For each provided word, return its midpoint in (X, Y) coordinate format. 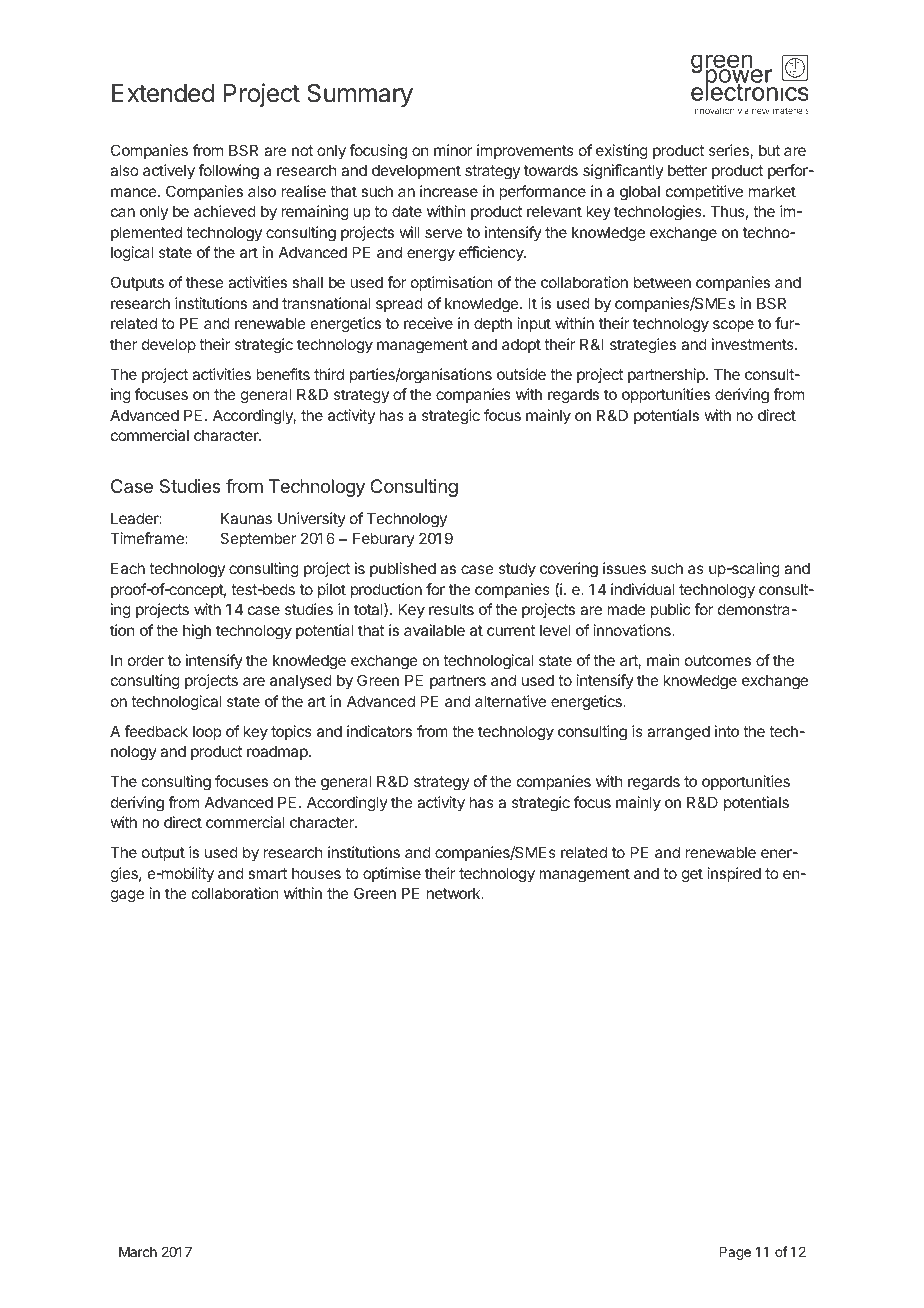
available (434, 630)
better (687, 170)
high (197, 632)
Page (735, 1253)
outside (521, 374)
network (455, 893)
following (228, 172)
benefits (283, 374)
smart (267, 873)
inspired (734, 874)
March (138, 1252)
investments (754, 344)
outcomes (718, 660)
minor (453, 150)
